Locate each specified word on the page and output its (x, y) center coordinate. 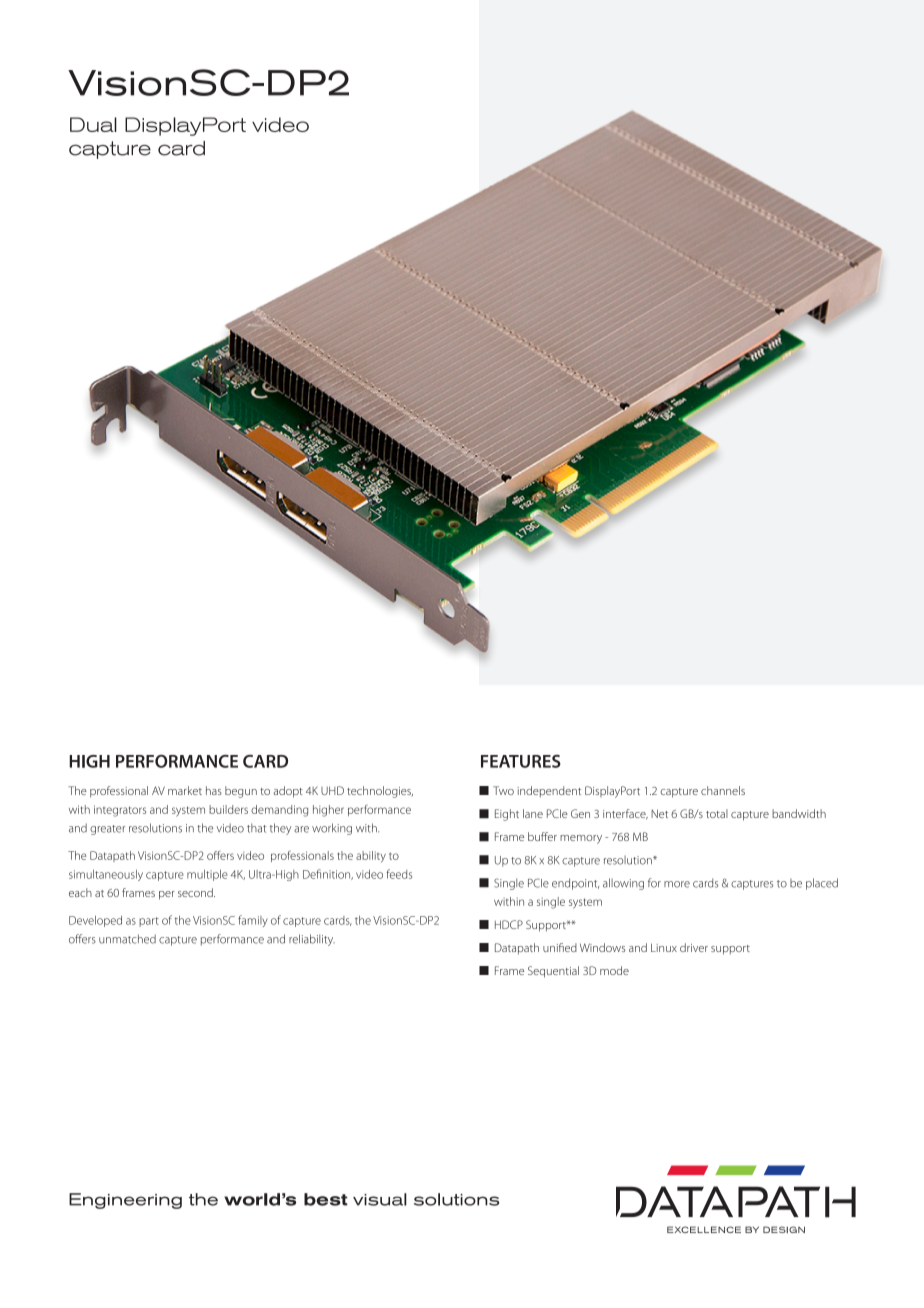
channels (723, 790)
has (214, 790)
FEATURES (521, 761)
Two (503, 790)
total (717, 813)
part (149, 922)
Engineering (125, 1201)
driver (694, 947)
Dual (93, 124)
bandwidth (799, 813)
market (185, 790)
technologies (380, 792)
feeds (399, 874)
